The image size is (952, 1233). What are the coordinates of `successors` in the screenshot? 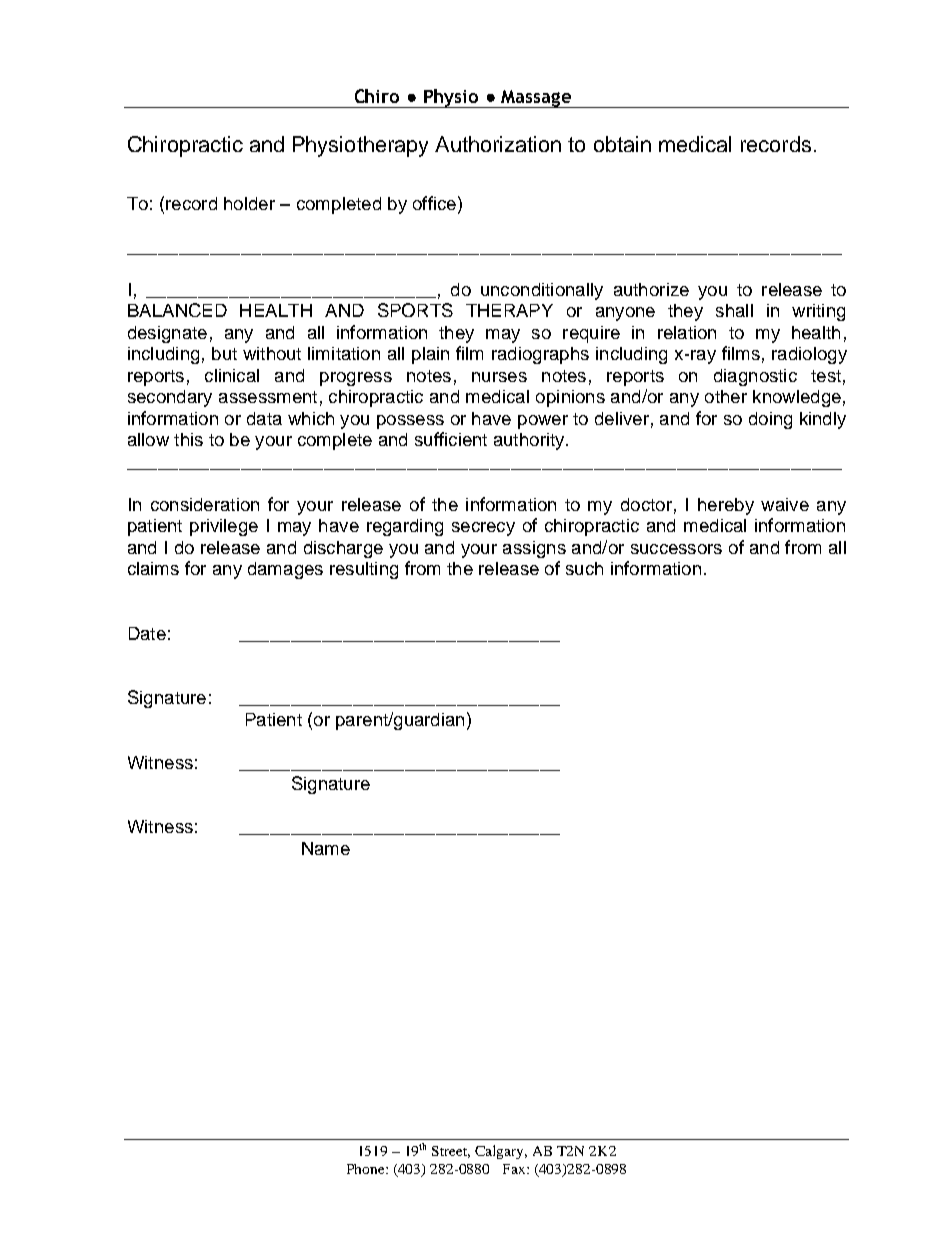 It's located at (676, 549).
